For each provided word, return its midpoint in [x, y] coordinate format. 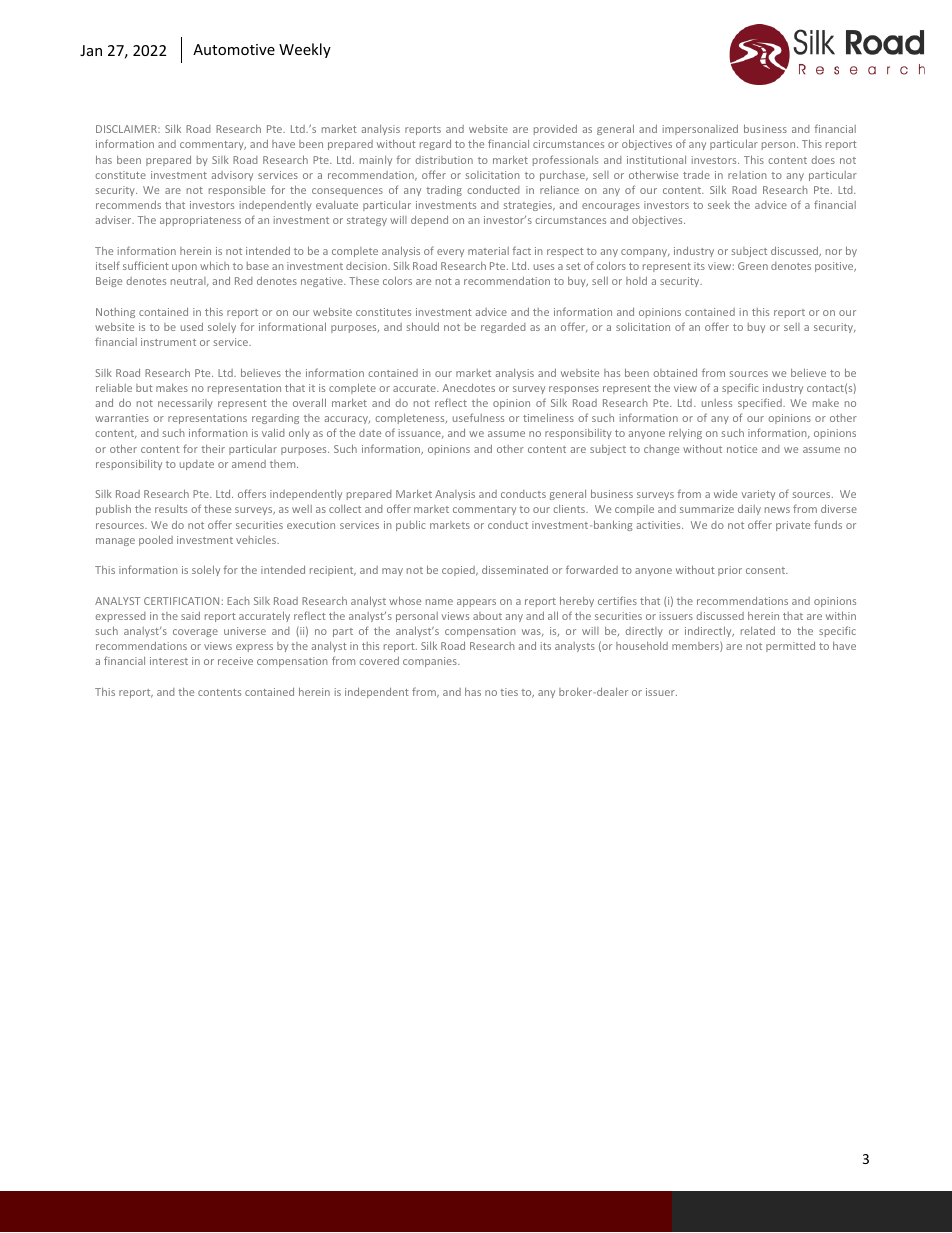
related [758, 631]
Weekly [305, 50]
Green [753, 266]
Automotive [234, 49]
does [823, 160]
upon [184, 268]
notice [742, 449]
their [213, 449]
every [450, 253]
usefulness [478, 417]
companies [431, 662]
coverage [195, 633]
